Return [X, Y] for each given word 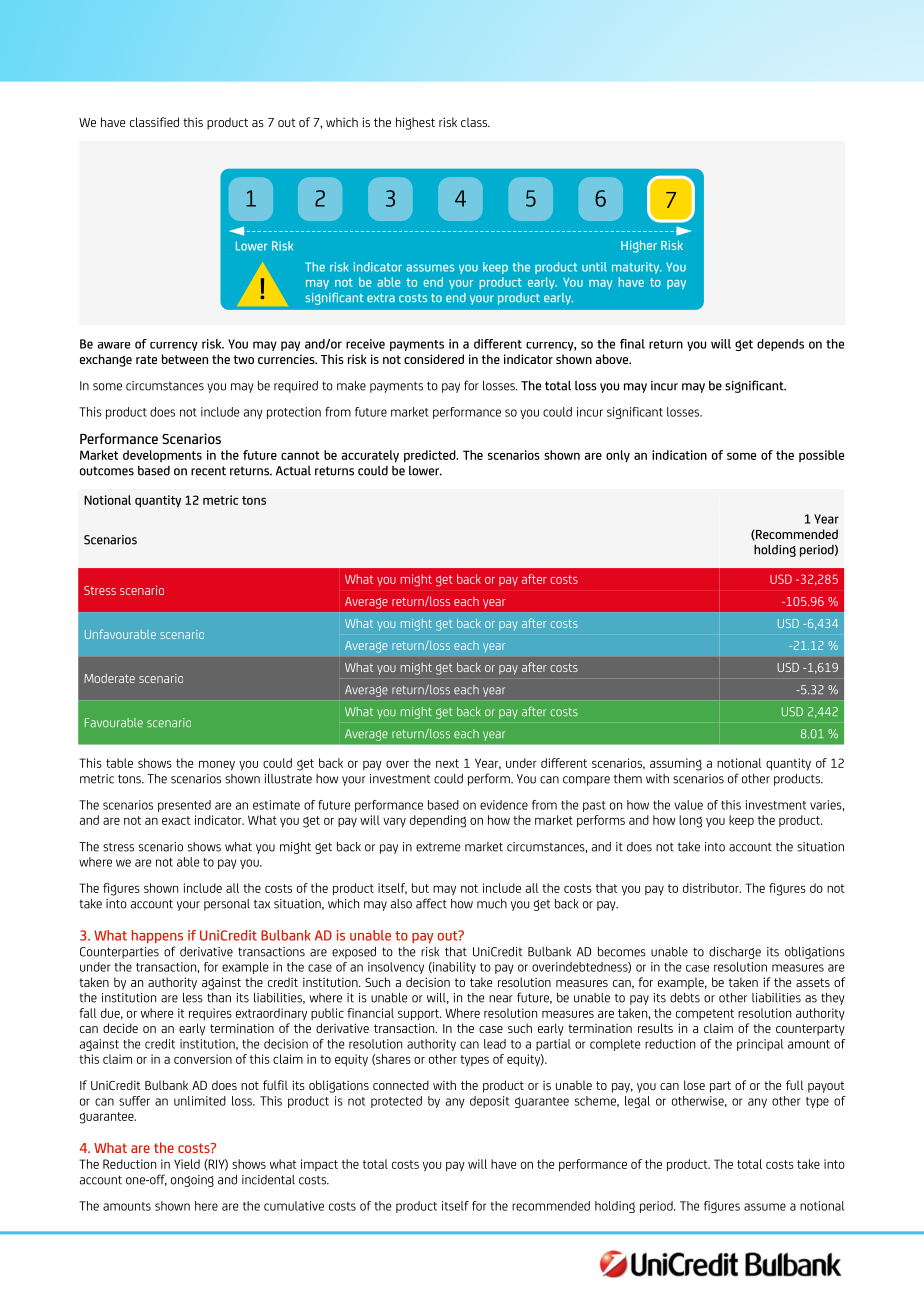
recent [208, 471]
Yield [187, 1164]
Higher [639, 246]
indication [679, 455]
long [690, 821]
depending [438, 821]
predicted [431, 456]
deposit [489, 1102]
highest [415, 123]
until [594, 267]
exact [176, 820]
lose [694, 1085]
